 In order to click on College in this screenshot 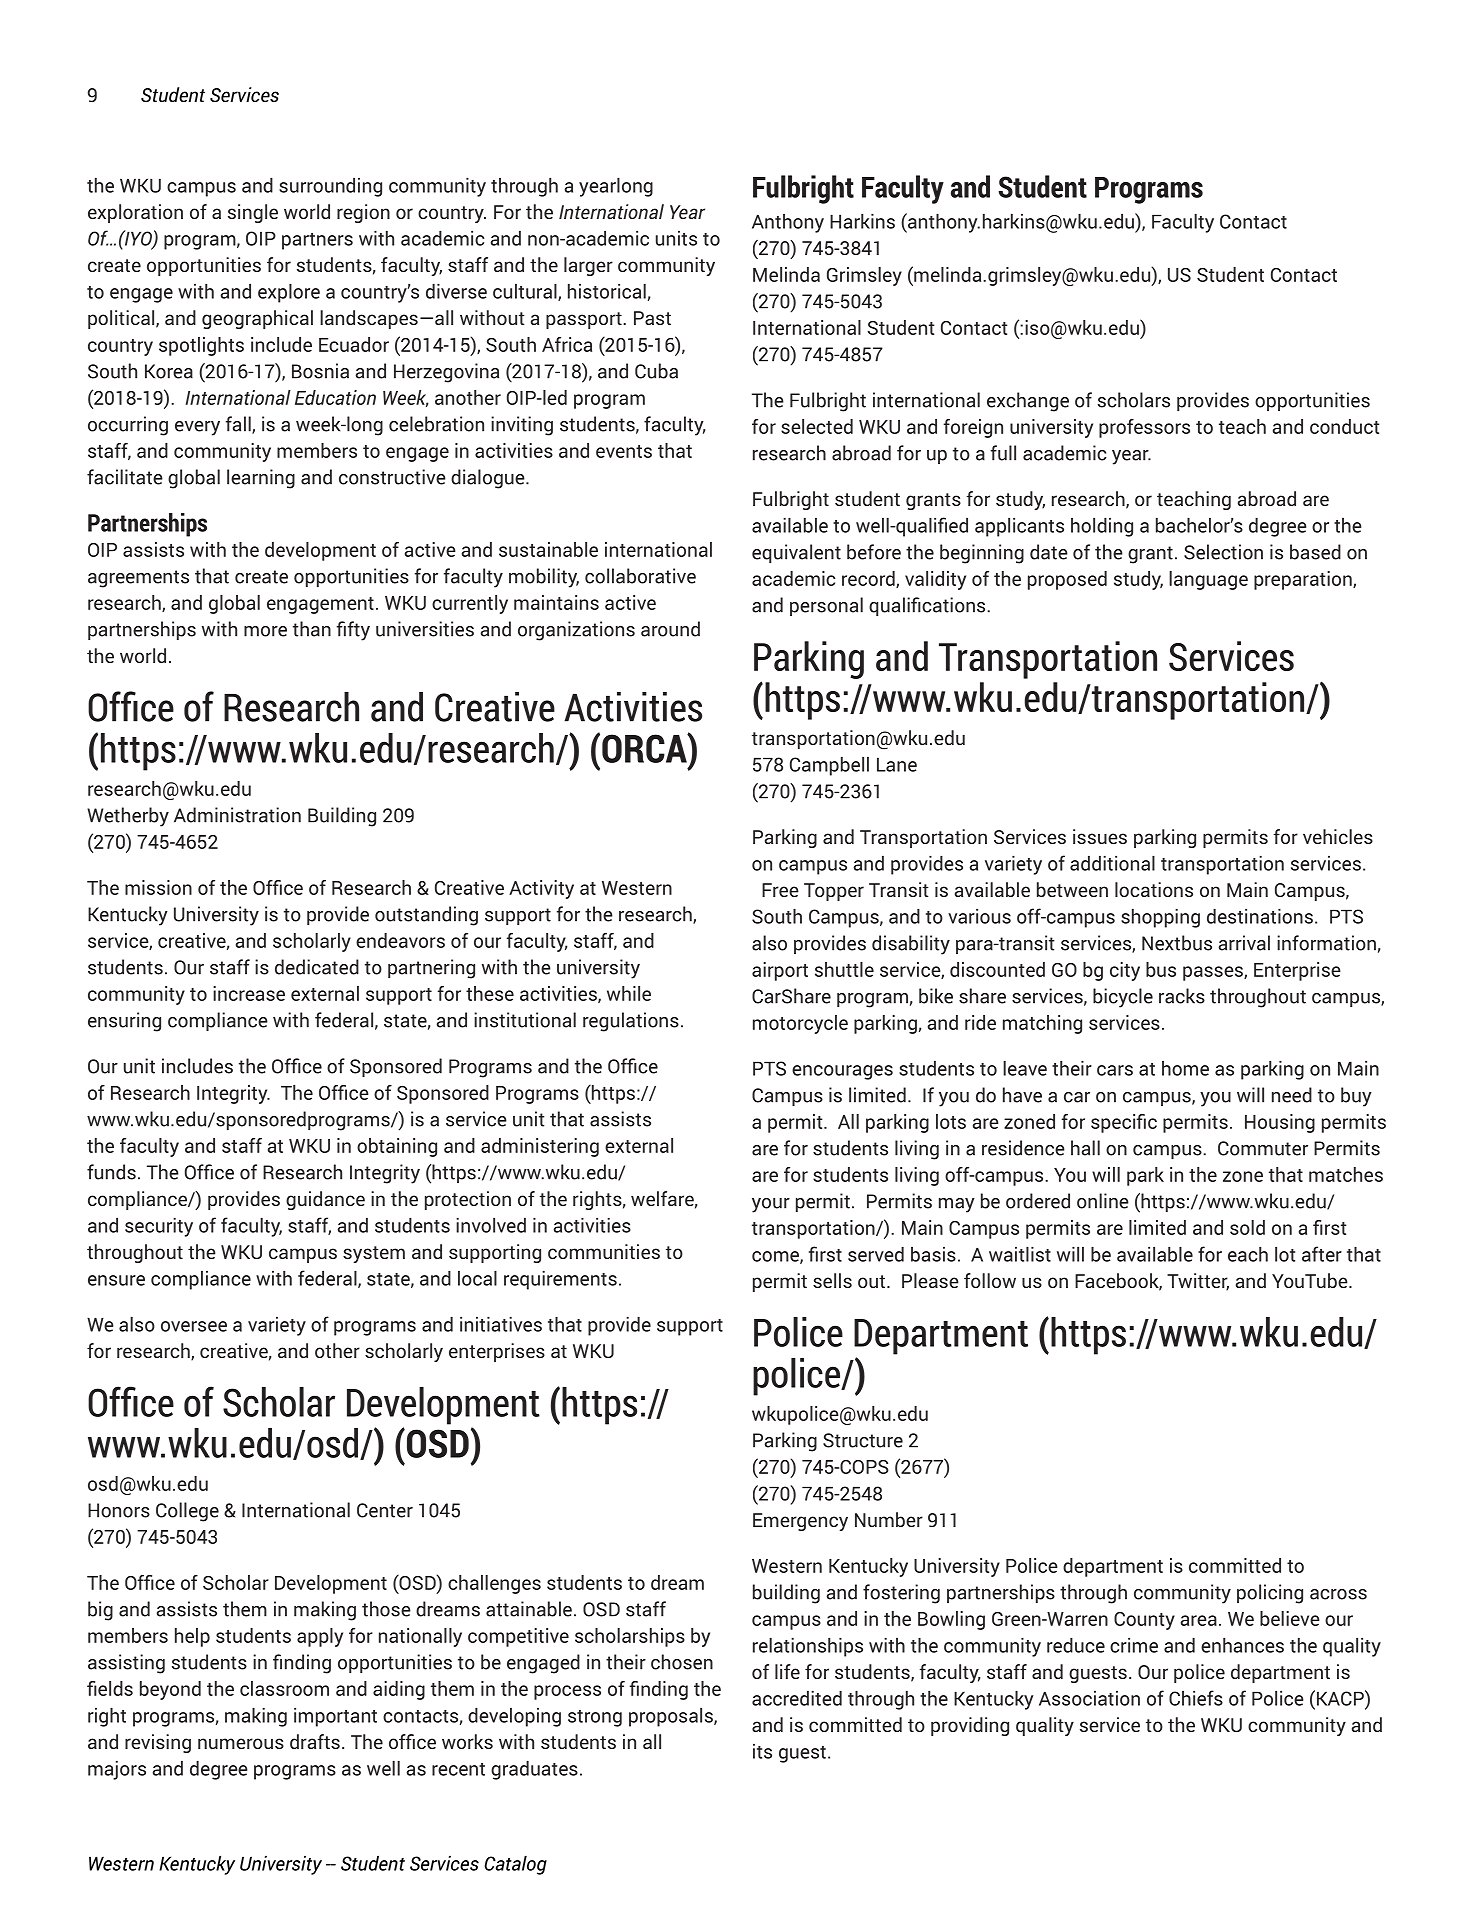, I will do `click(187, 1512)`.
